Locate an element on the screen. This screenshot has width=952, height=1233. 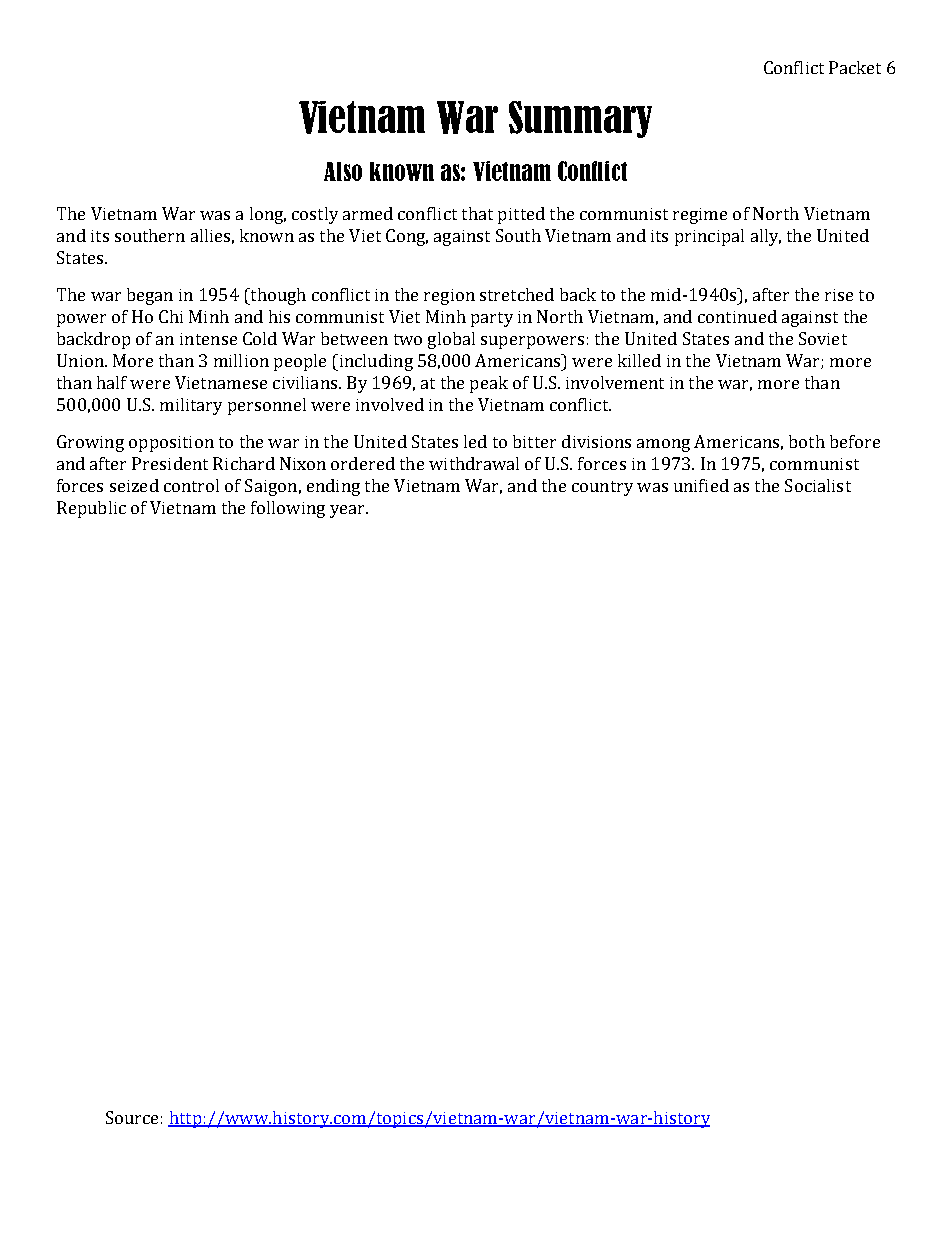
Socialist is located at coordinates (818, 485).
